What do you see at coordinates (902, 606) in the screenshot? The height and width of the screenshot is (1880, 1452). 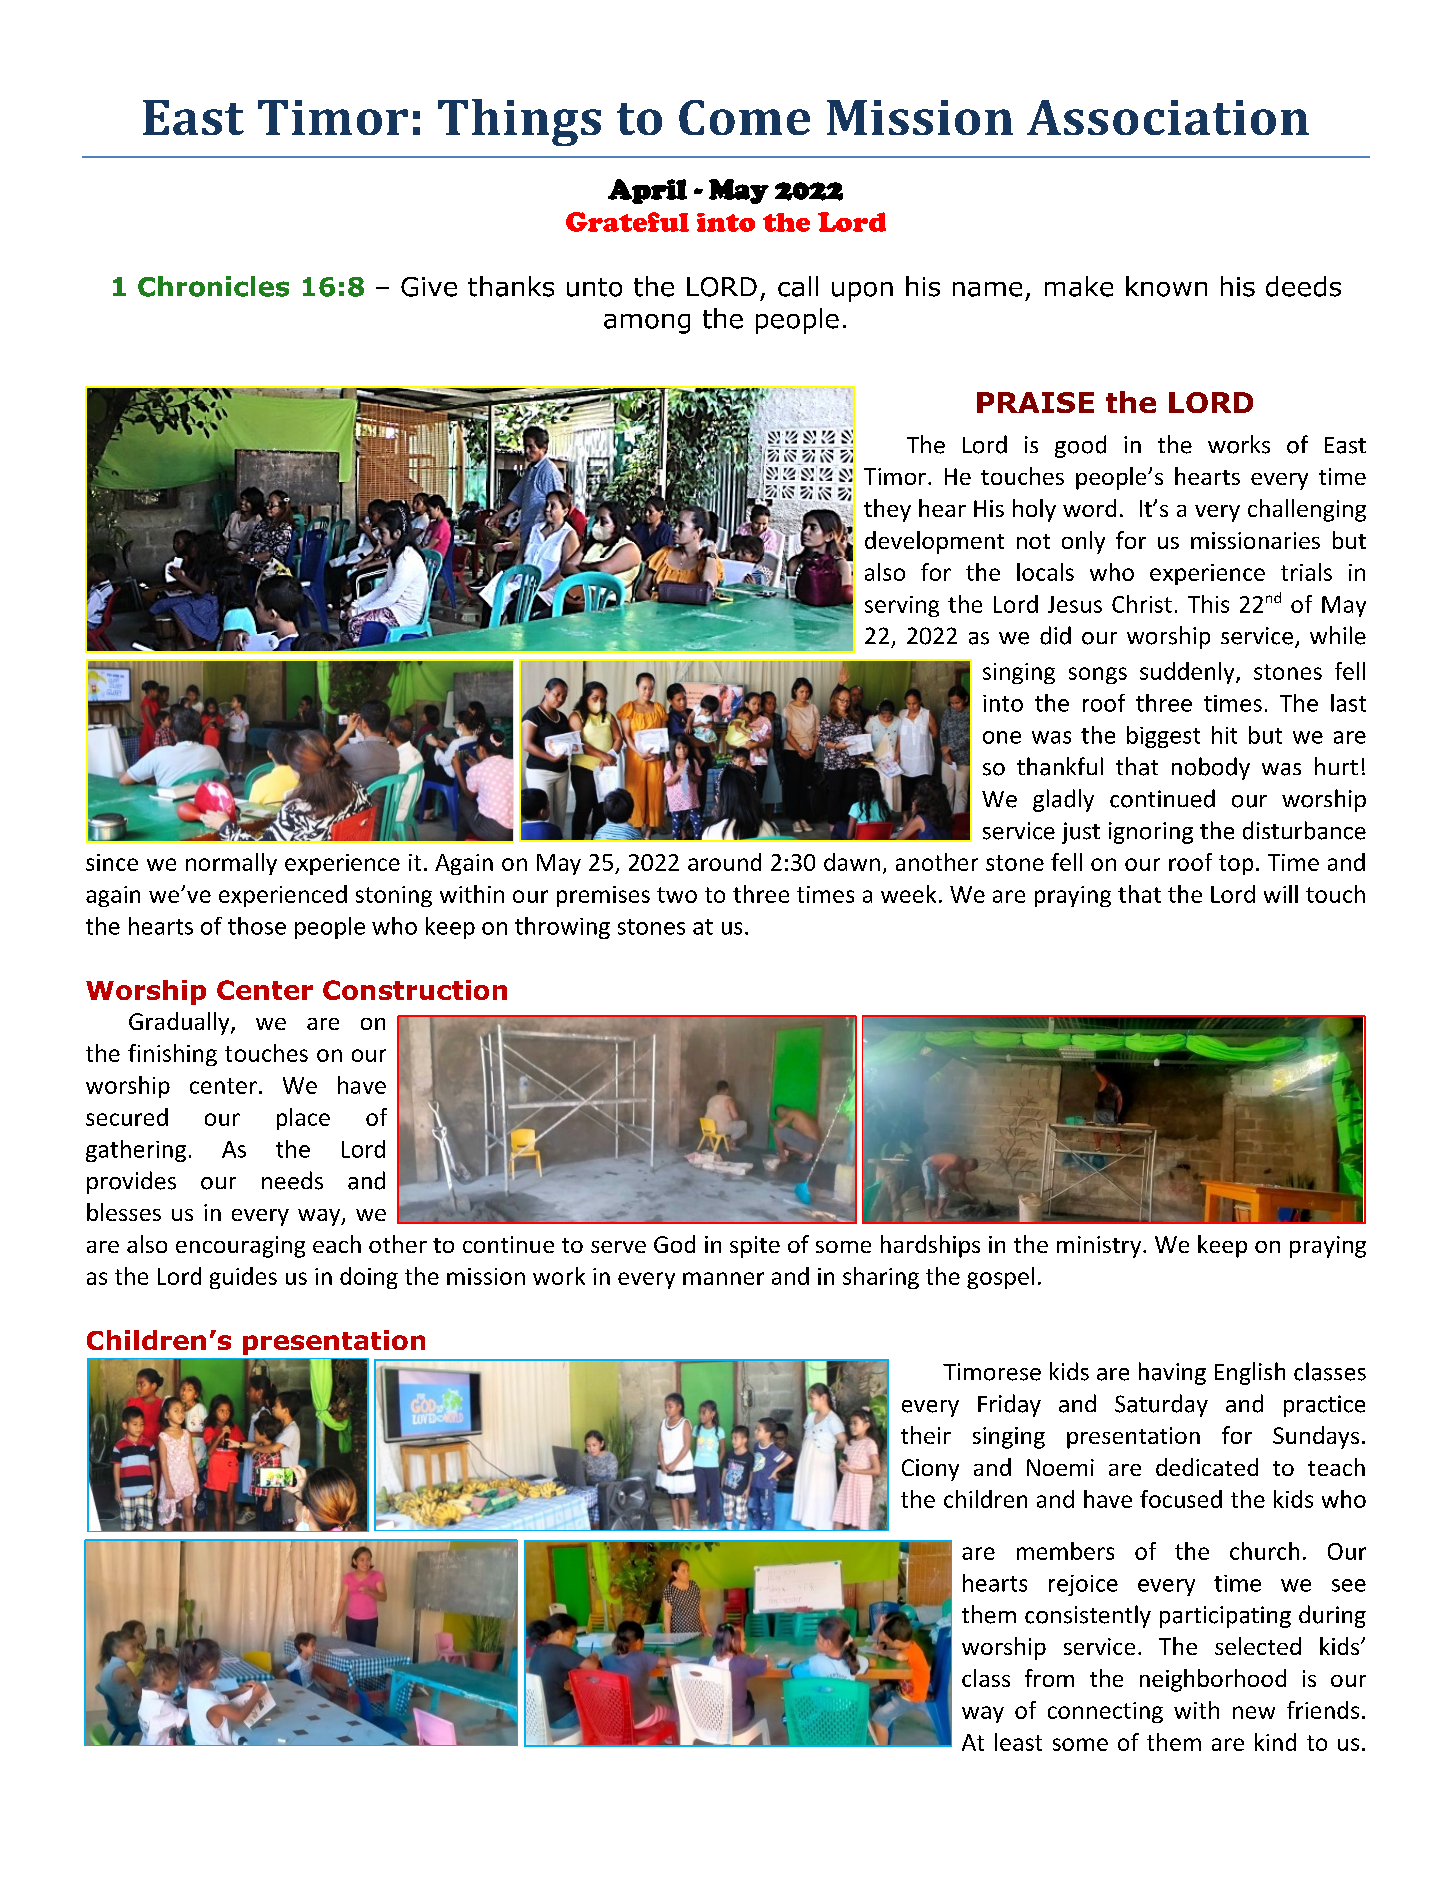 I see `serving` at bounding box center [902, 606].
